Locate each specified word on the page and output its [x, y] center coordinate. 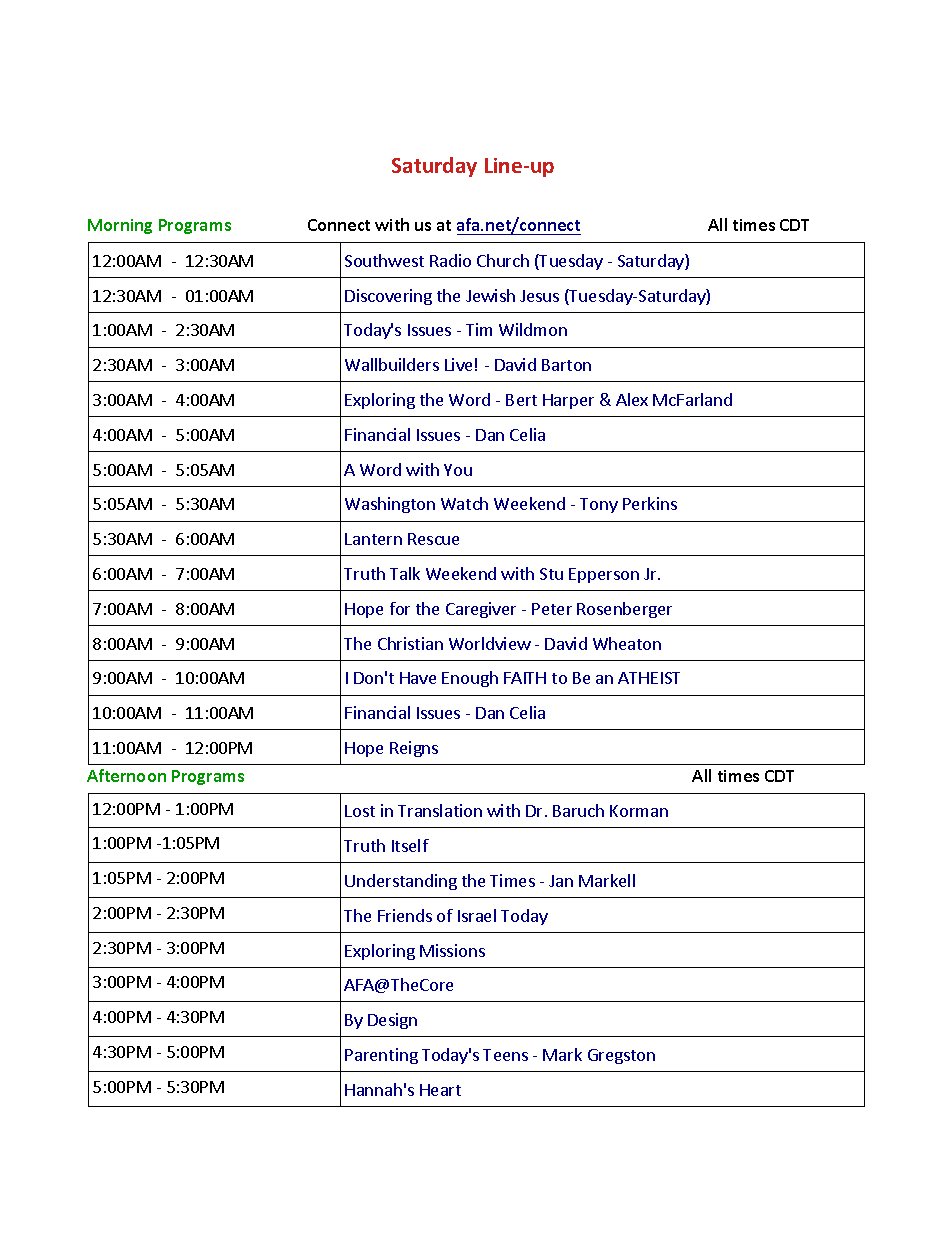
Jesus [539, 296]
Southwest [384, 260]
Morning [120, 226]
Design [392, 1021]
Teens [505, 1055]
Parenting [381, 1056]
